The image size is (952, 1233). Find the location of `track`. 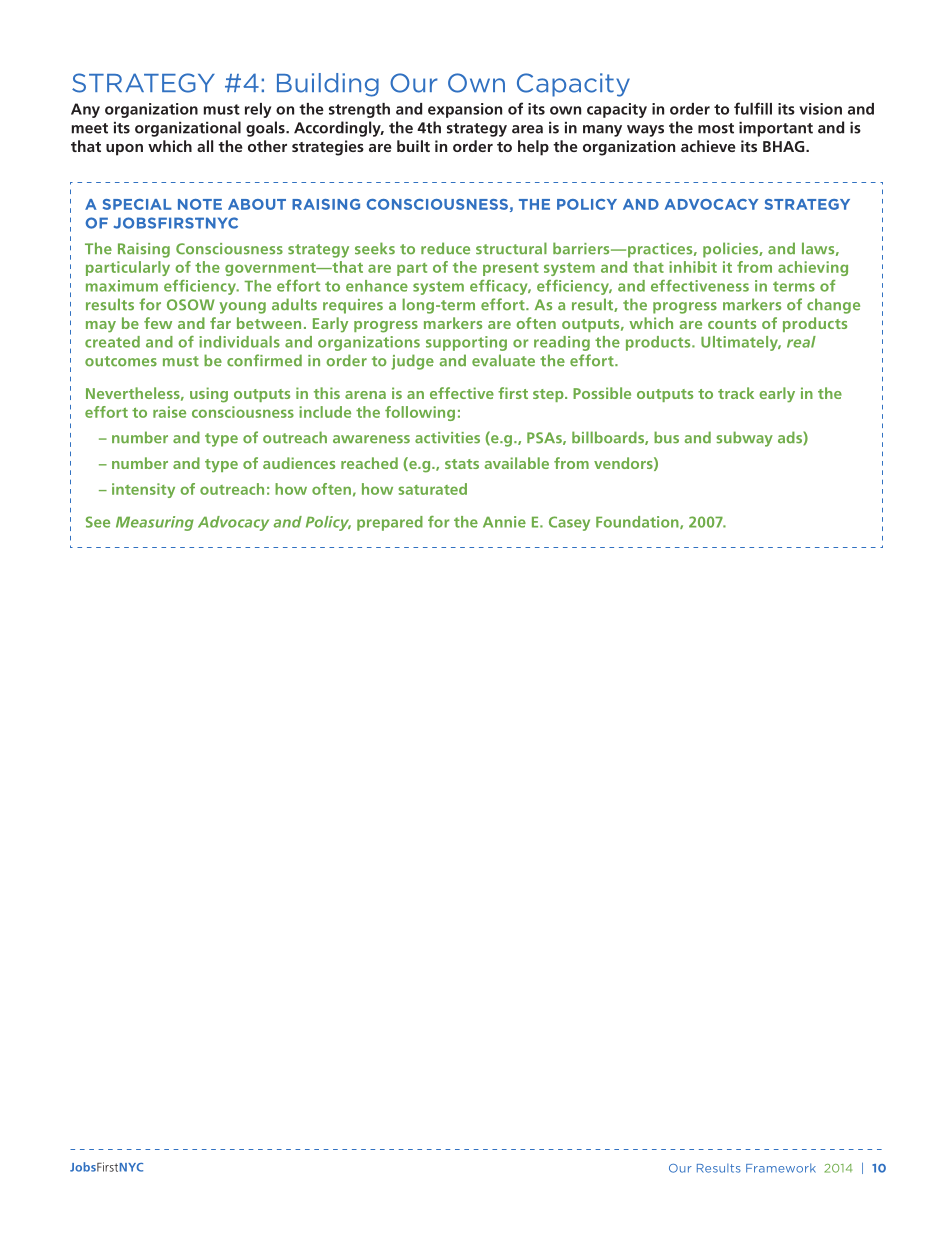

track is located at coordinates (736, 393).
